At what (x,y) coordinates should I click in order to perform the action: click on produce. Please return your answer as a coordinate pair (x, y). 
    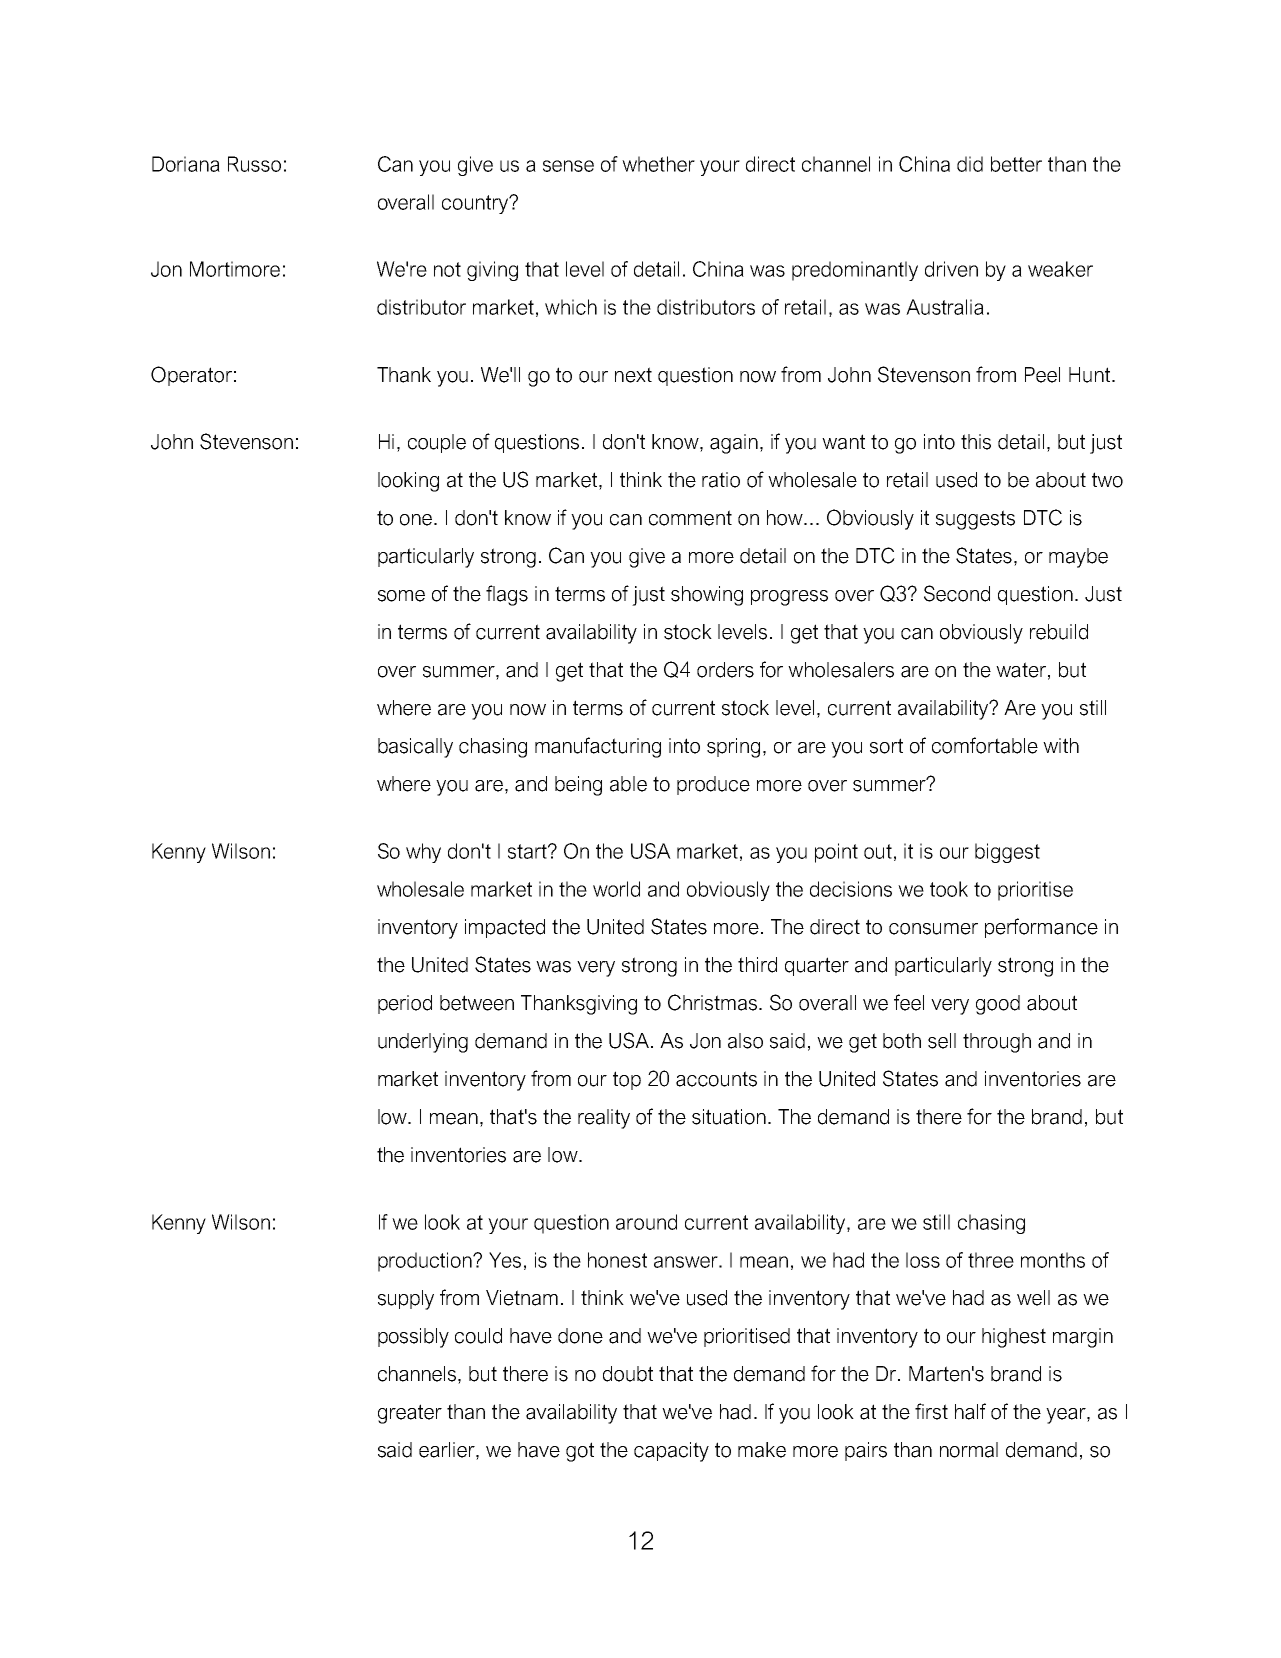
    Looking at the image, I should click on (713, 785).
